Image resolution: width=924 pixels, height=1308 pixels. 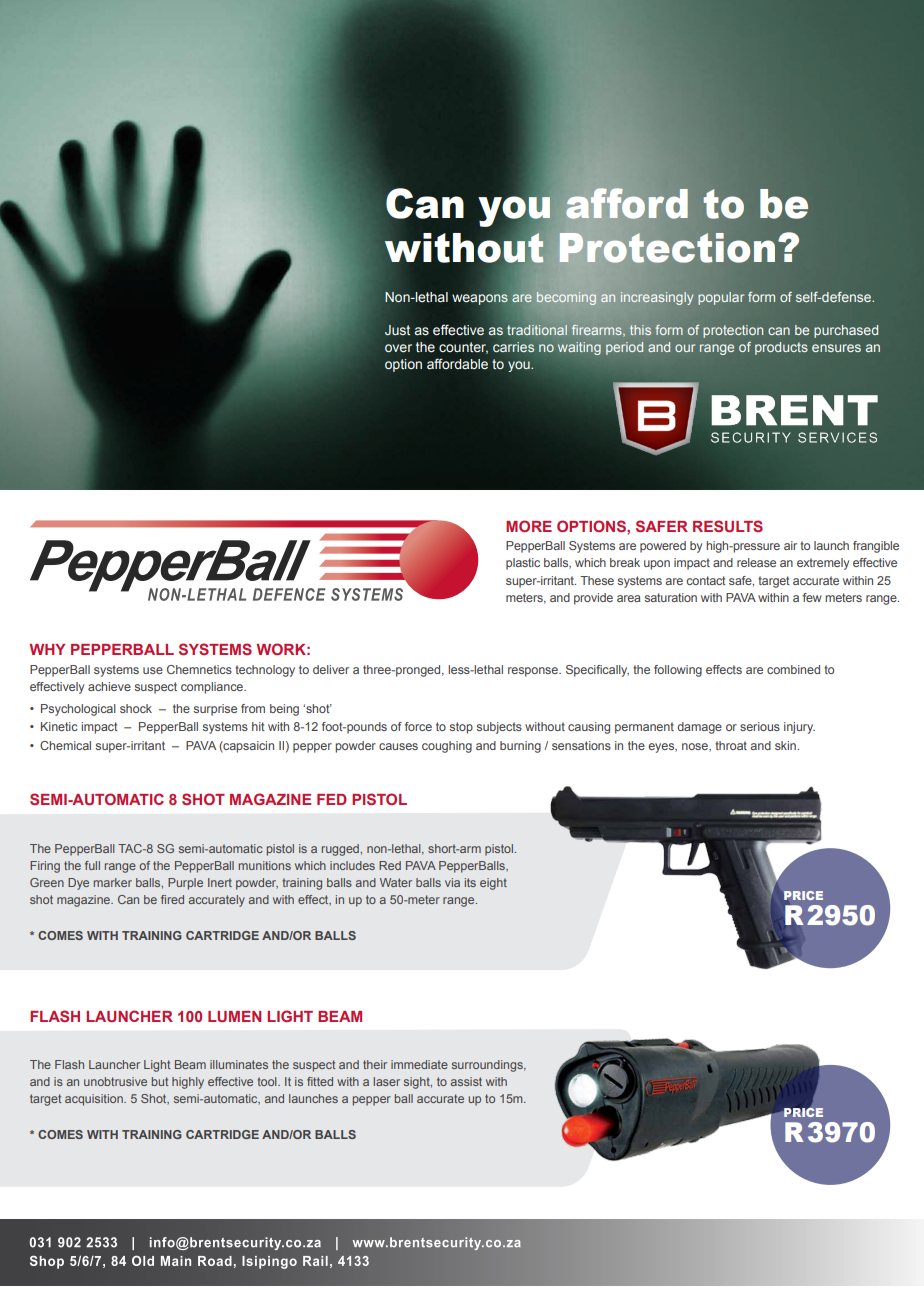 I want to click on marker, so click(x=113, y=882).
